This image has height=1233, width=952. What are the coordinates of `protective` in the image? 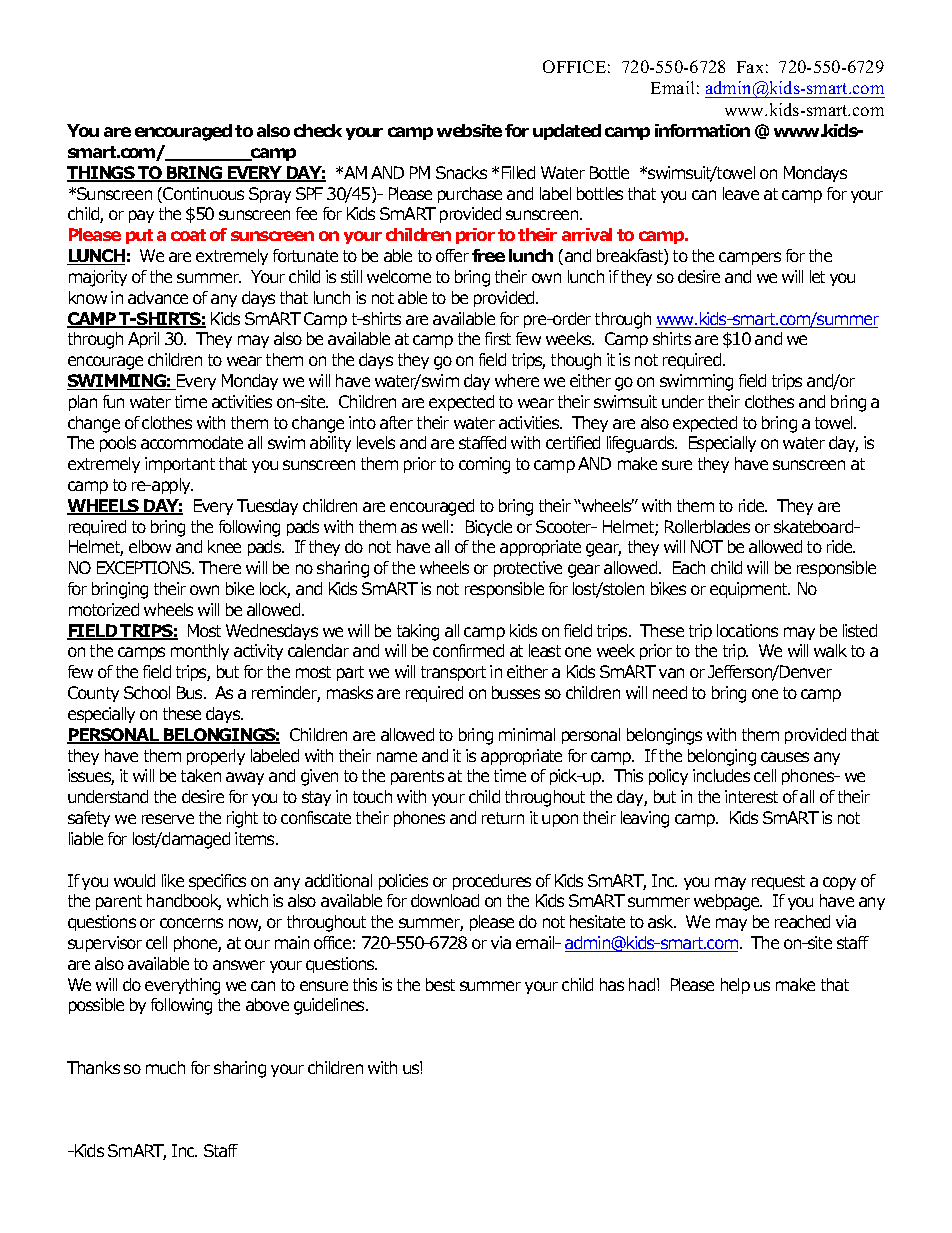 It's located at (528, 569).
